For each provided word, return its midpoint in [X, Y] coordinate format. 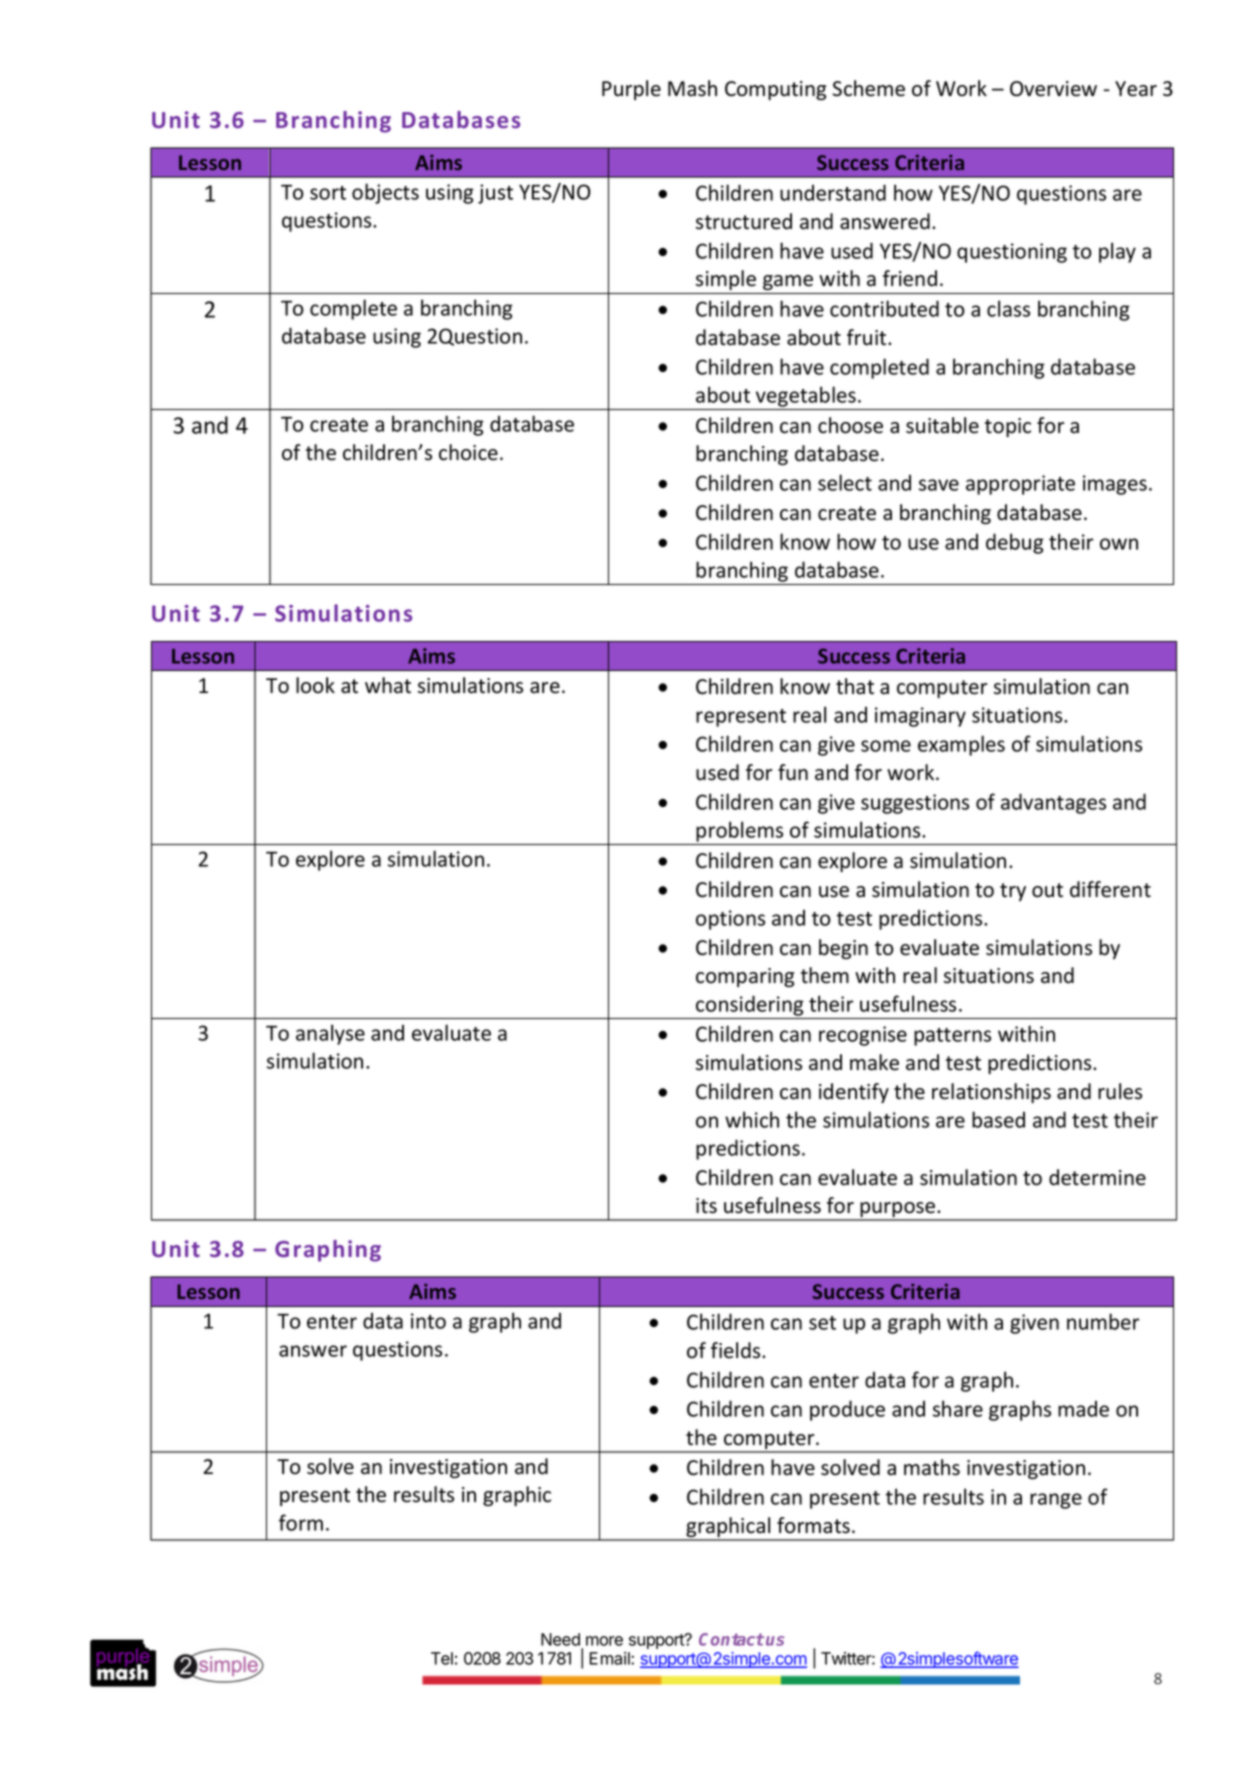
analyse [330, 1034]
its [706, 1206]
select [845, 482]
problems [739, 831]
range [1056, 1501]
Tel [442, 1658]
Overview [1053, 89]
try [1013, 892]
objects [385, 193]
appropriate [1020, 485]
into [428, 1321]
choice [468, 452]
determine [1097, 1177]
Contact [731, 1639]
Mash [692, 88]
